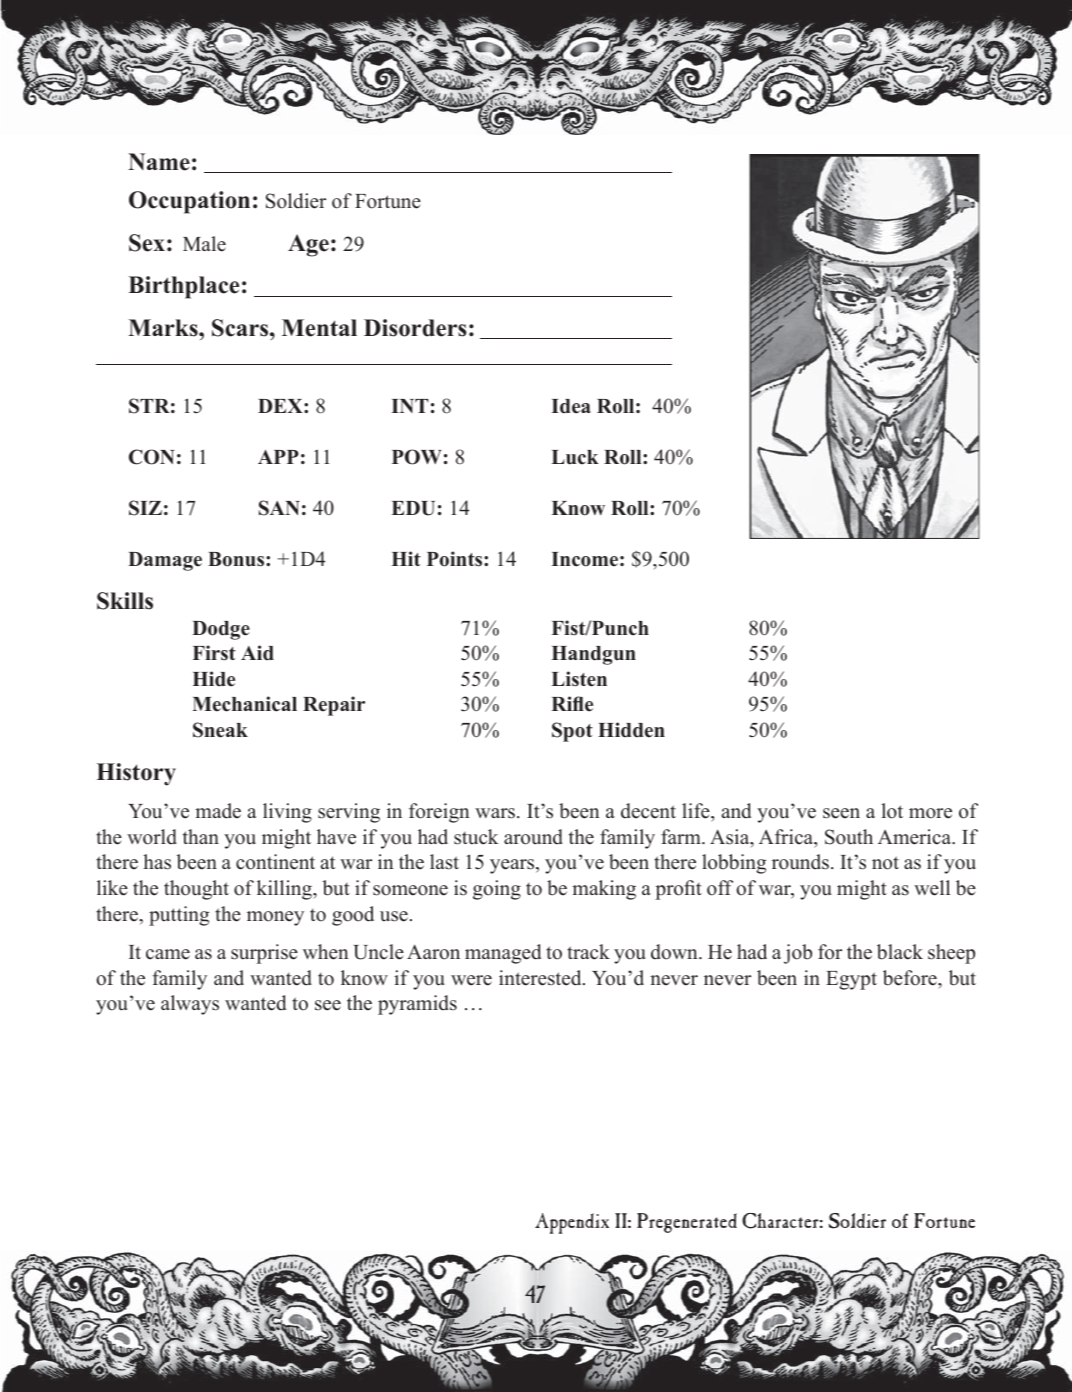 Image resolution: width=1072 pixels, height=1392 pixels. What do you see at coordinates (572, 1223) in the screenshot?
I see `Appendix` at bounding box center [572, 1223].
